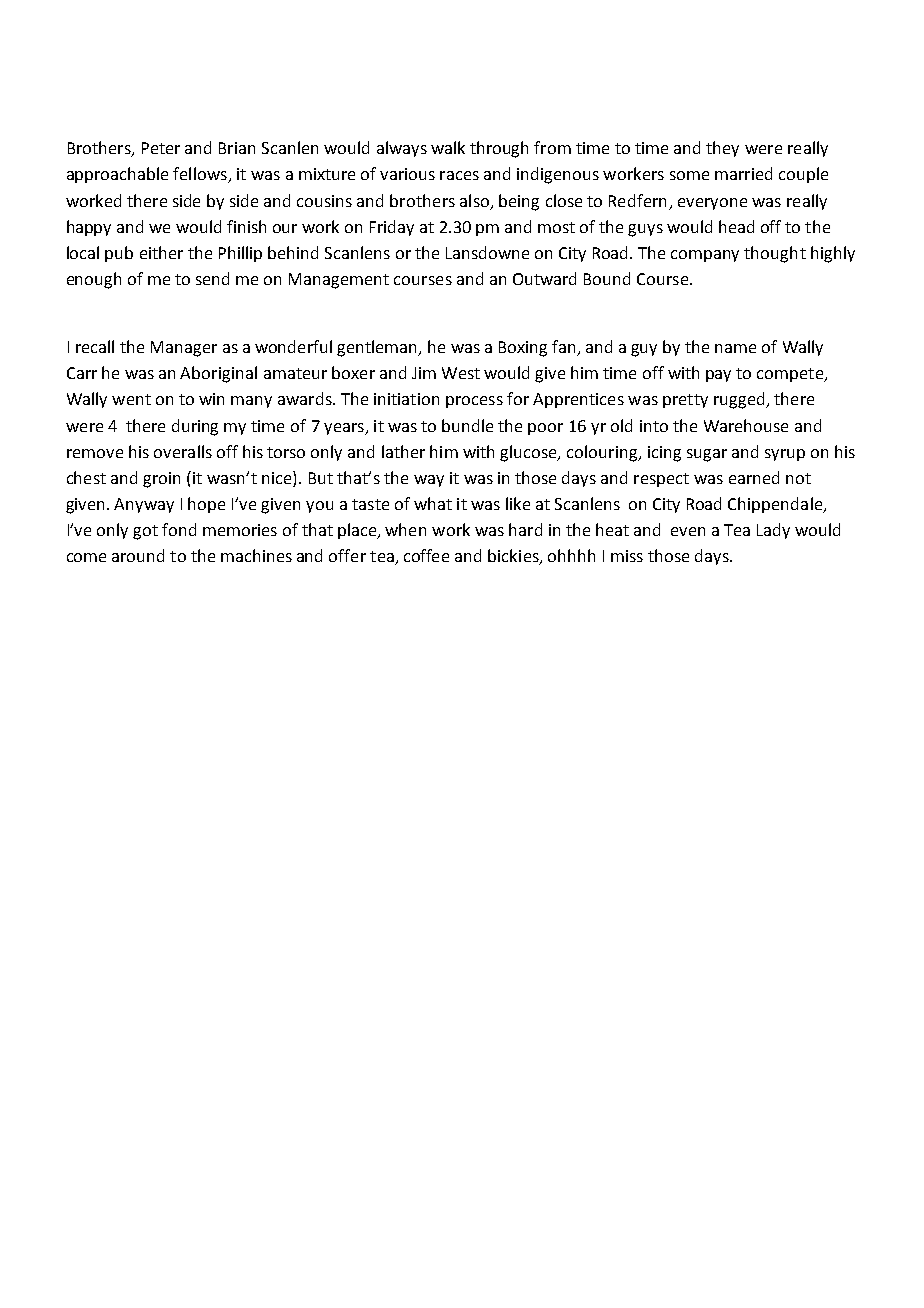 This image has height=1308, width=924. Describe the element at coordinates (212, 278) in the image. I see `send` at that location.
